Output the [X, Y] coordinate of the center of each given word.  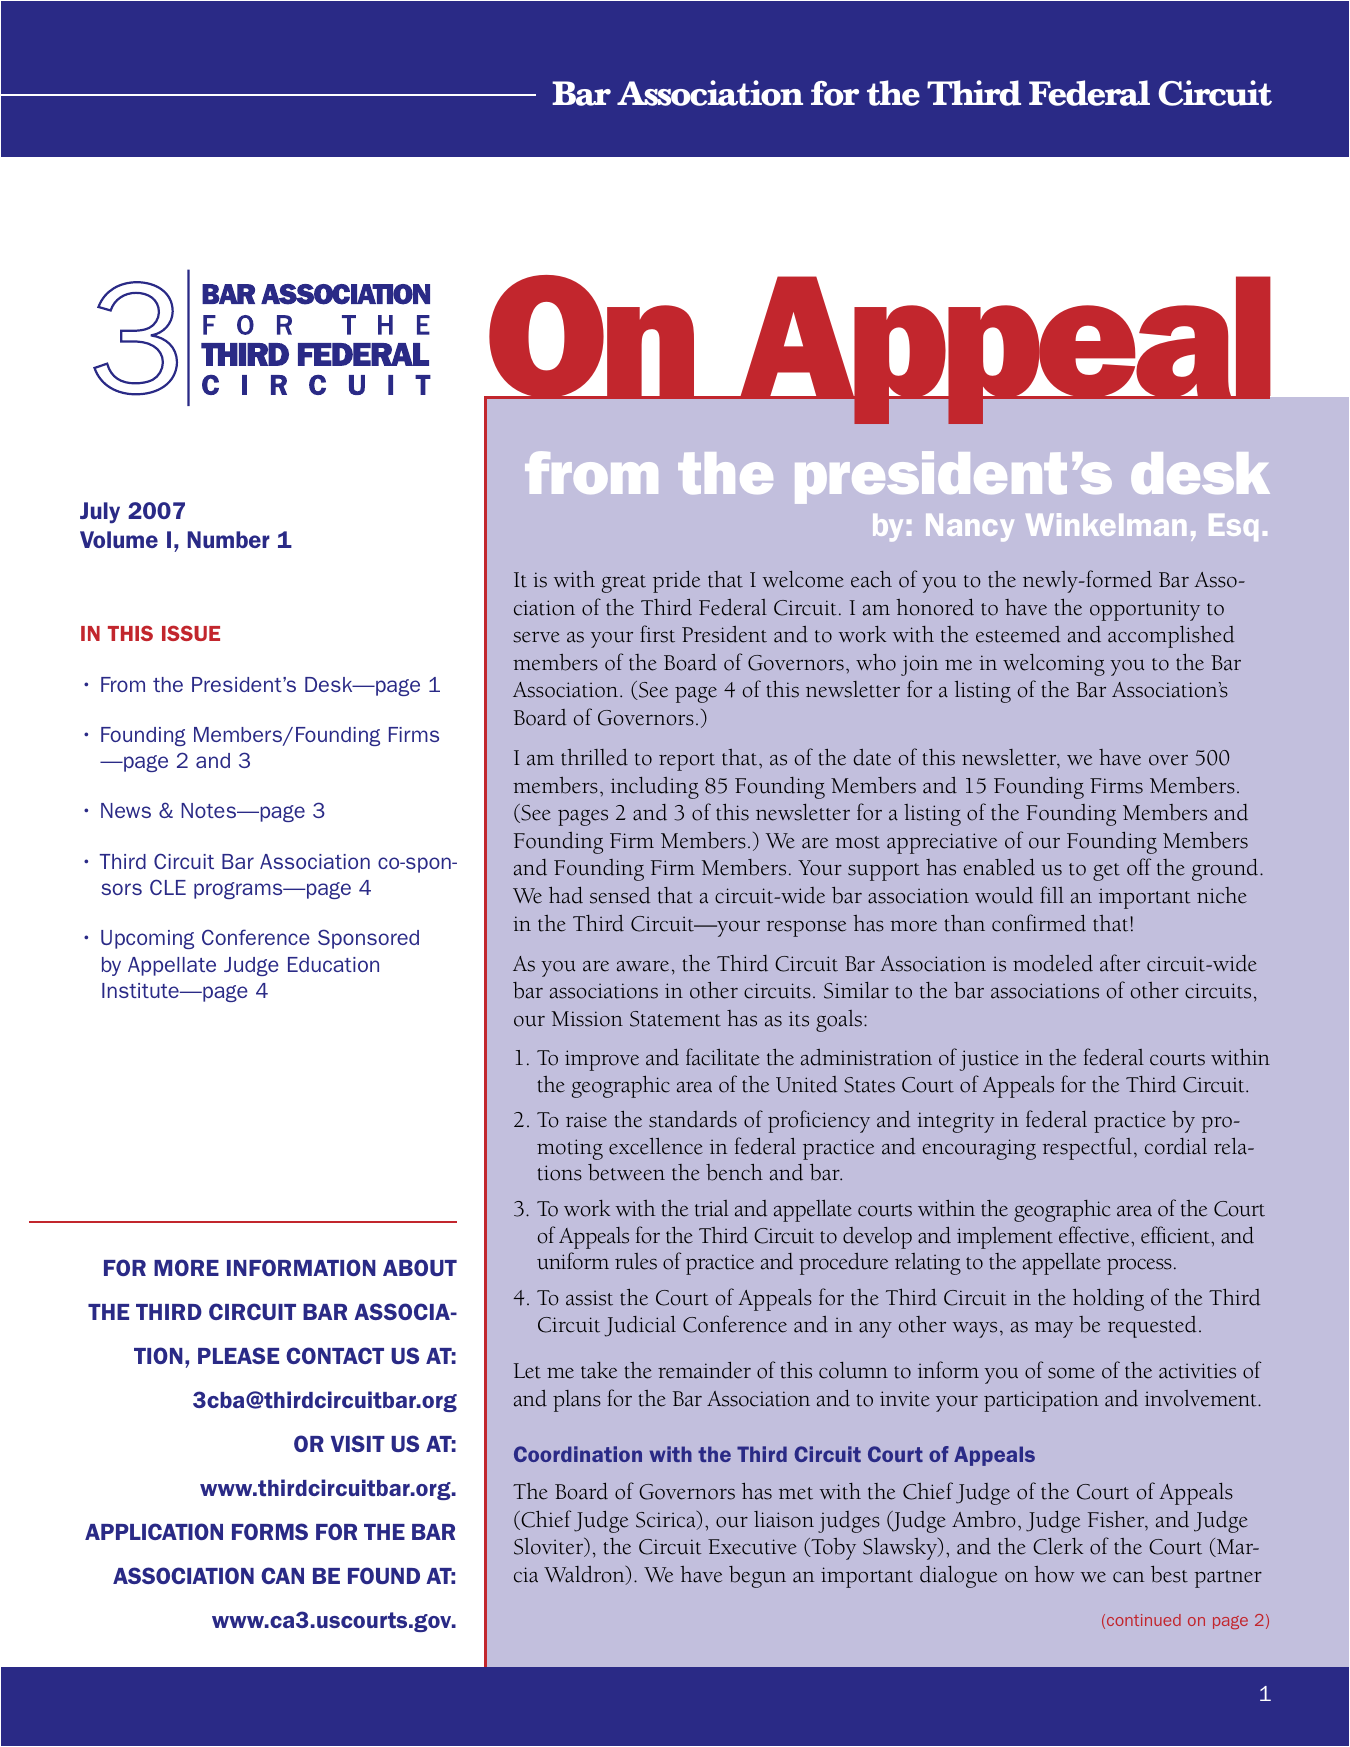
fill [1052, 894]
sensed [620, 895]
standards [693, 1119]
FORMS [270, 1531]
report [687, 762]
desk [1200, 473]
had [566, 895]
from [591, 472]
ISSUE [191, 633]
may [1054, 1330]
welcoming [1054, 665]
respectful [1087, 1148]
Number [229, 539]
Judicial [640, 1326]
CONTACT [335, 1355]
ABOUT [420, 1267]
